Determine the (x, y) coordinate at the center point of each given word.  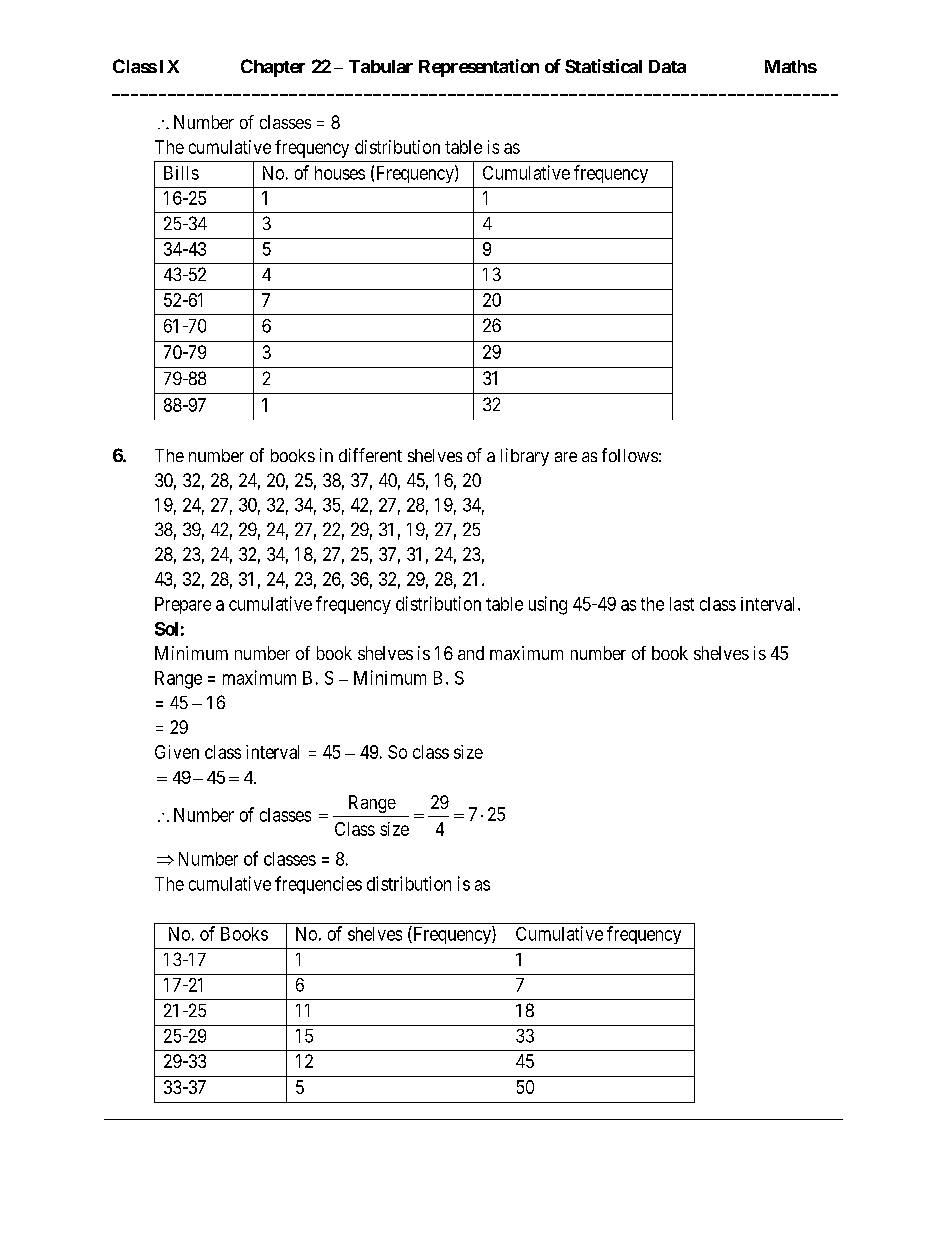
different (370, 455)
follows (630, 455)
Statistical (603, 66)
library (525, 457)
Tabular (381, 66)
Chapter (273, 68)
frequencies (318, 885)
